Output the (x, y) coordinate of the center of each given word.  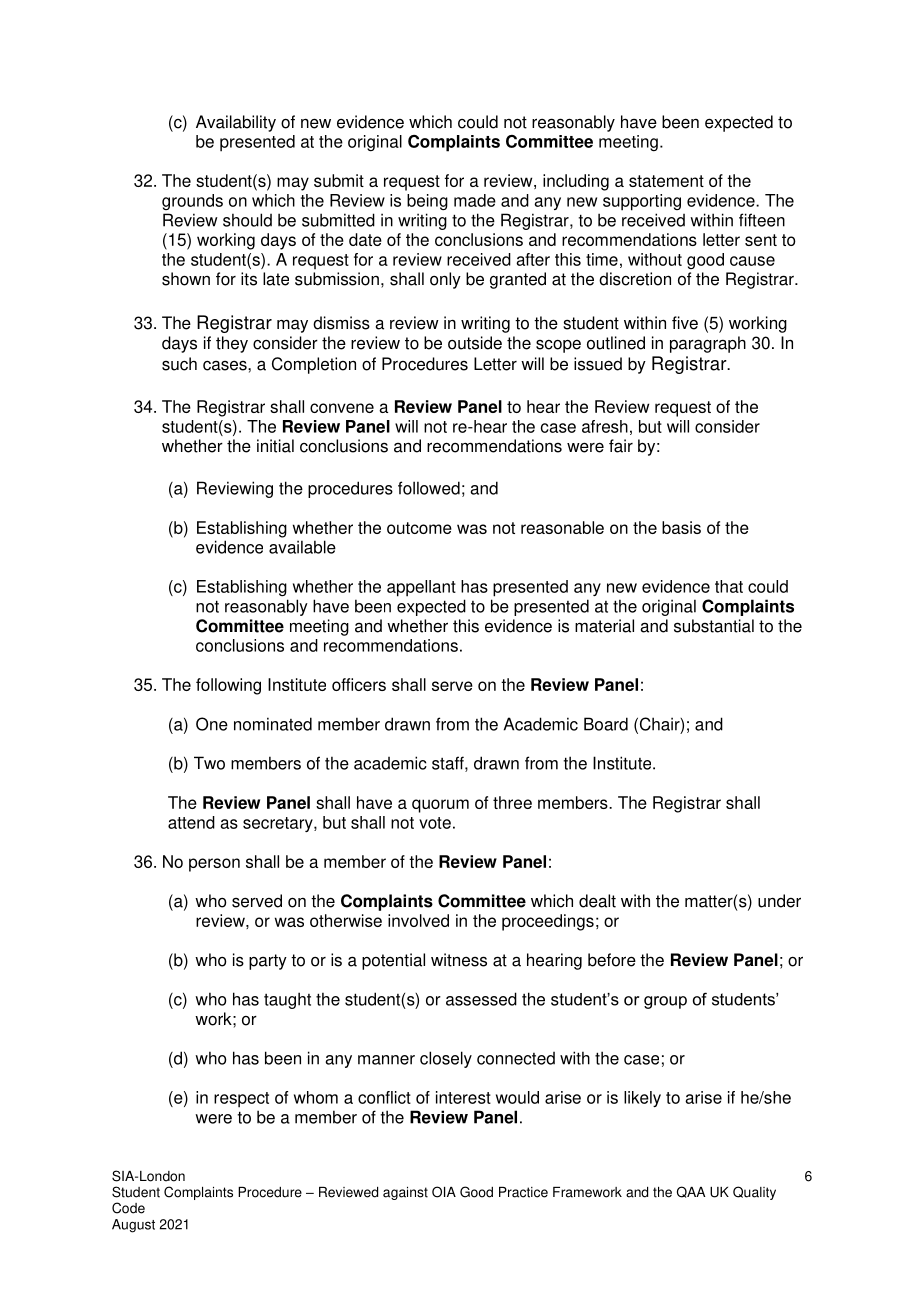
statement (666, 181)
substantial (714, 626)
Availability (236, 123)
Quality (754, 1193)
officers (359, 684)
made (475, 200)
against (405, 1193)
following (228, 686)
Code (128, 1208)
